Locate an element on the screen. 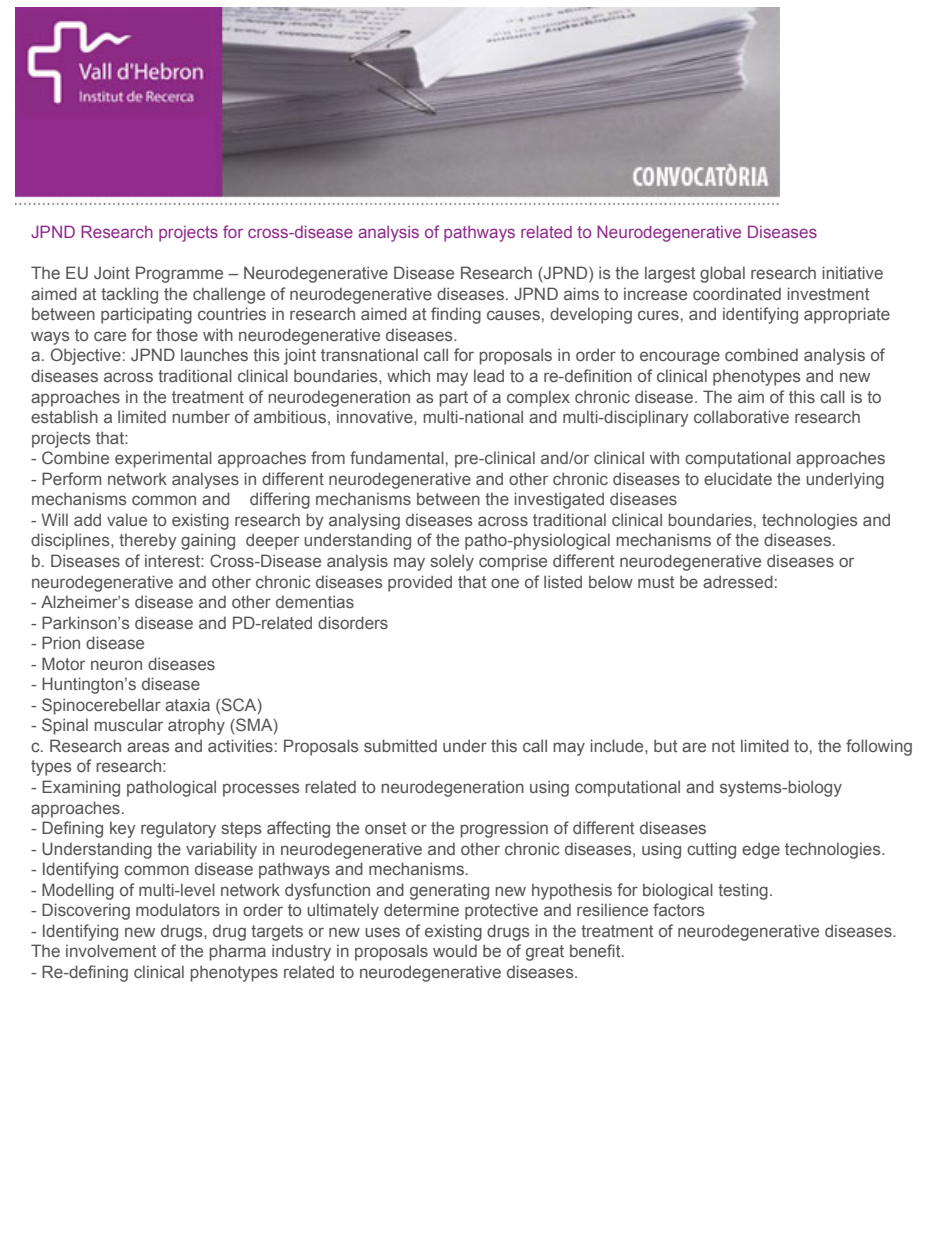 The image size is (952, 1233). coordinated is located at coordinates (737, 293).
